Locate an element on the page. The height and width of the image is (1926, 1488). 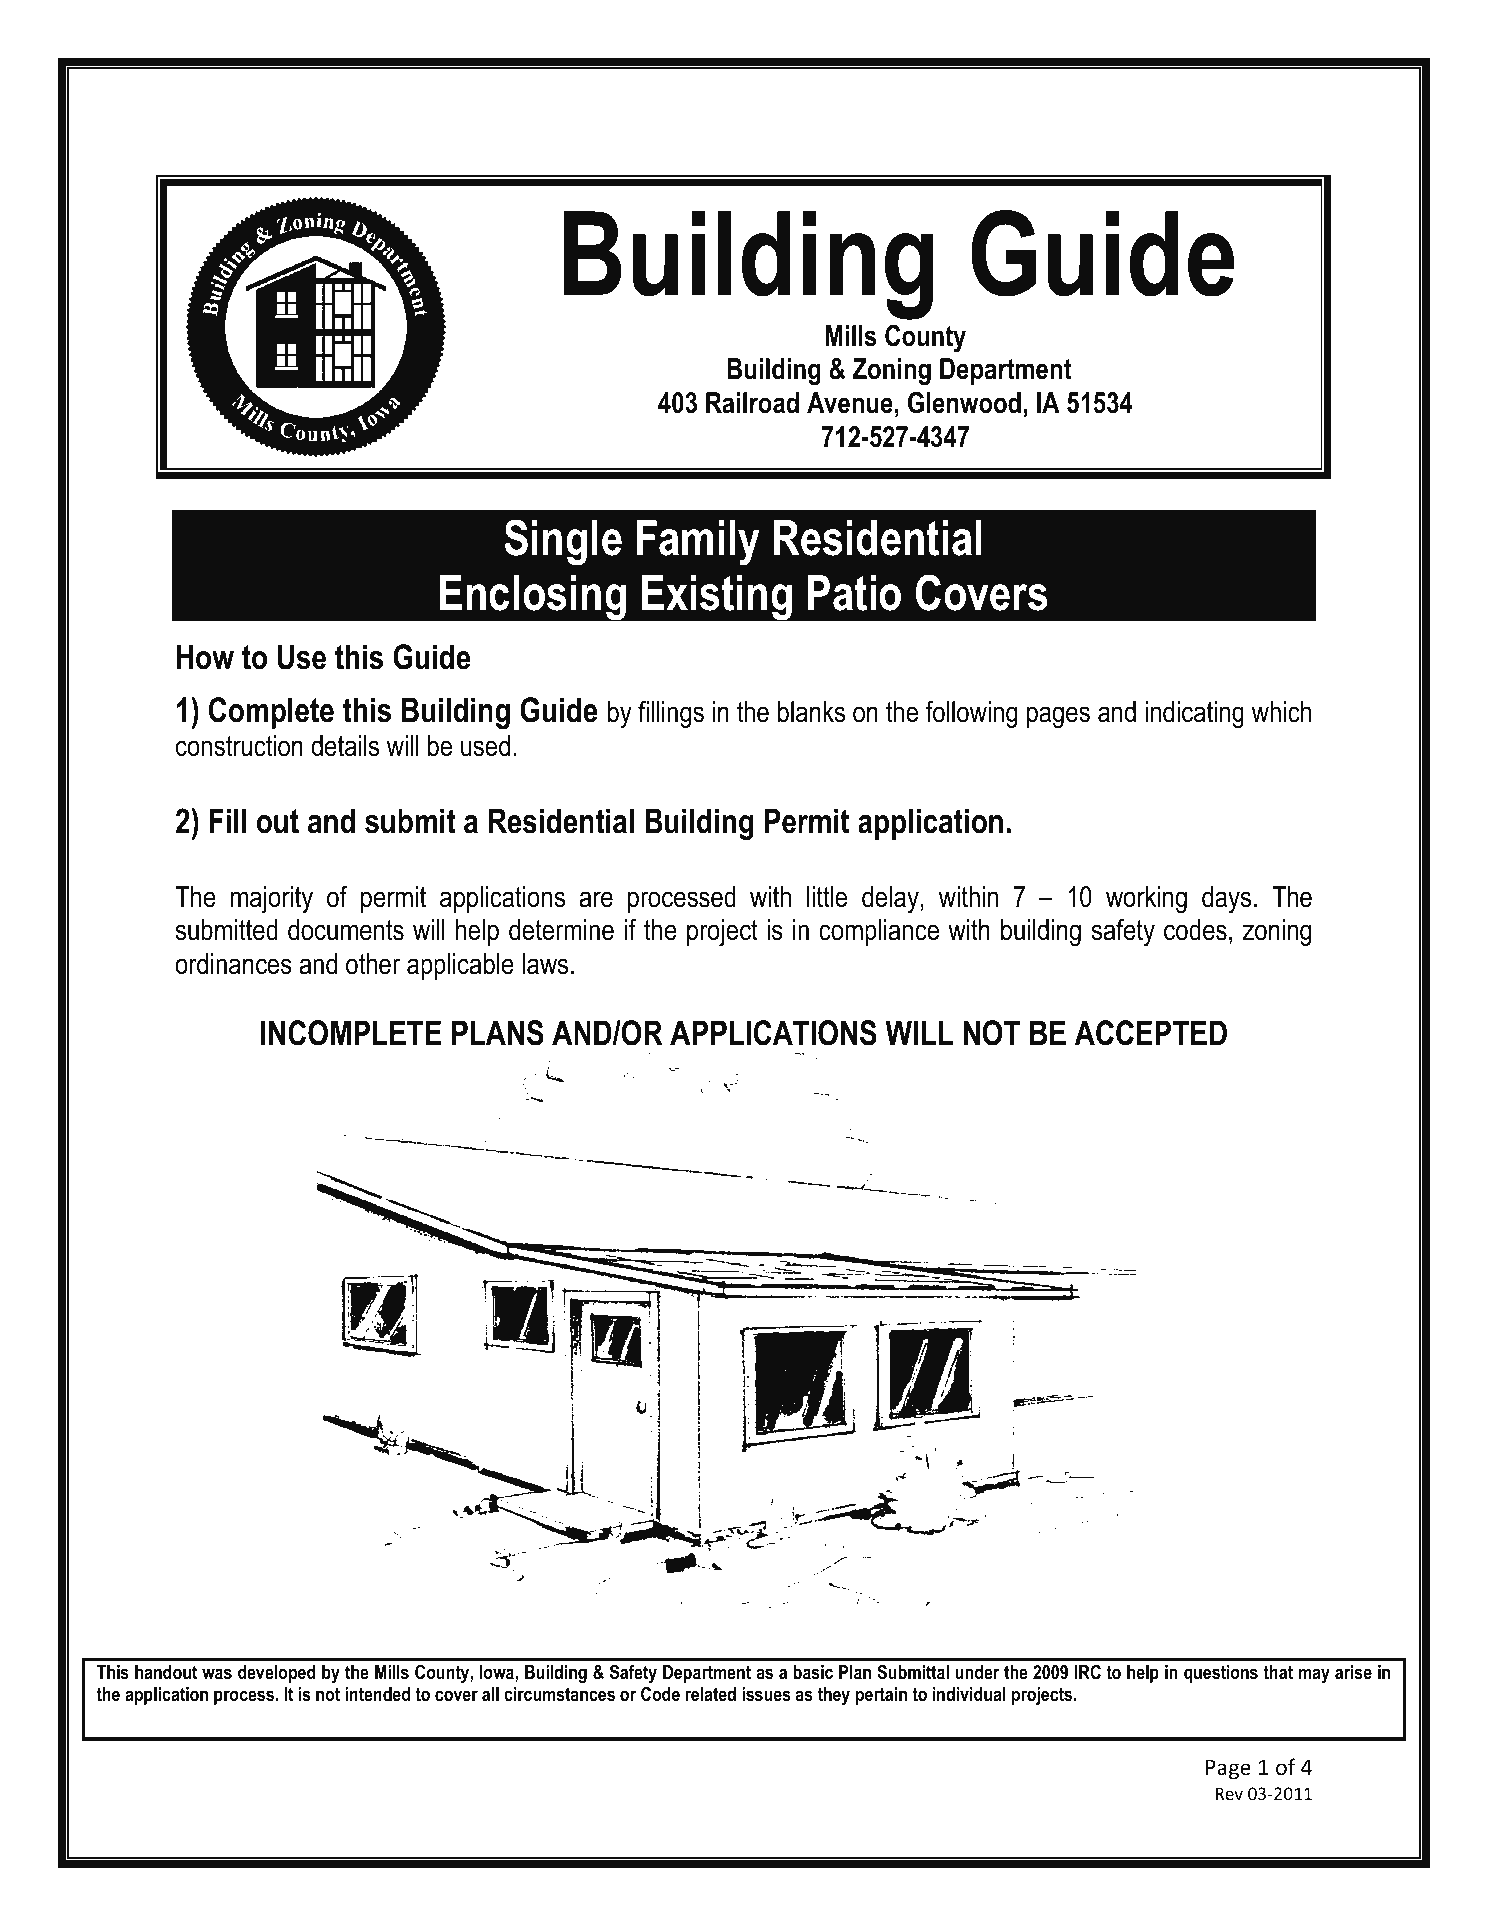
ACCEPTED is located at coordinates (1151, 1033).
